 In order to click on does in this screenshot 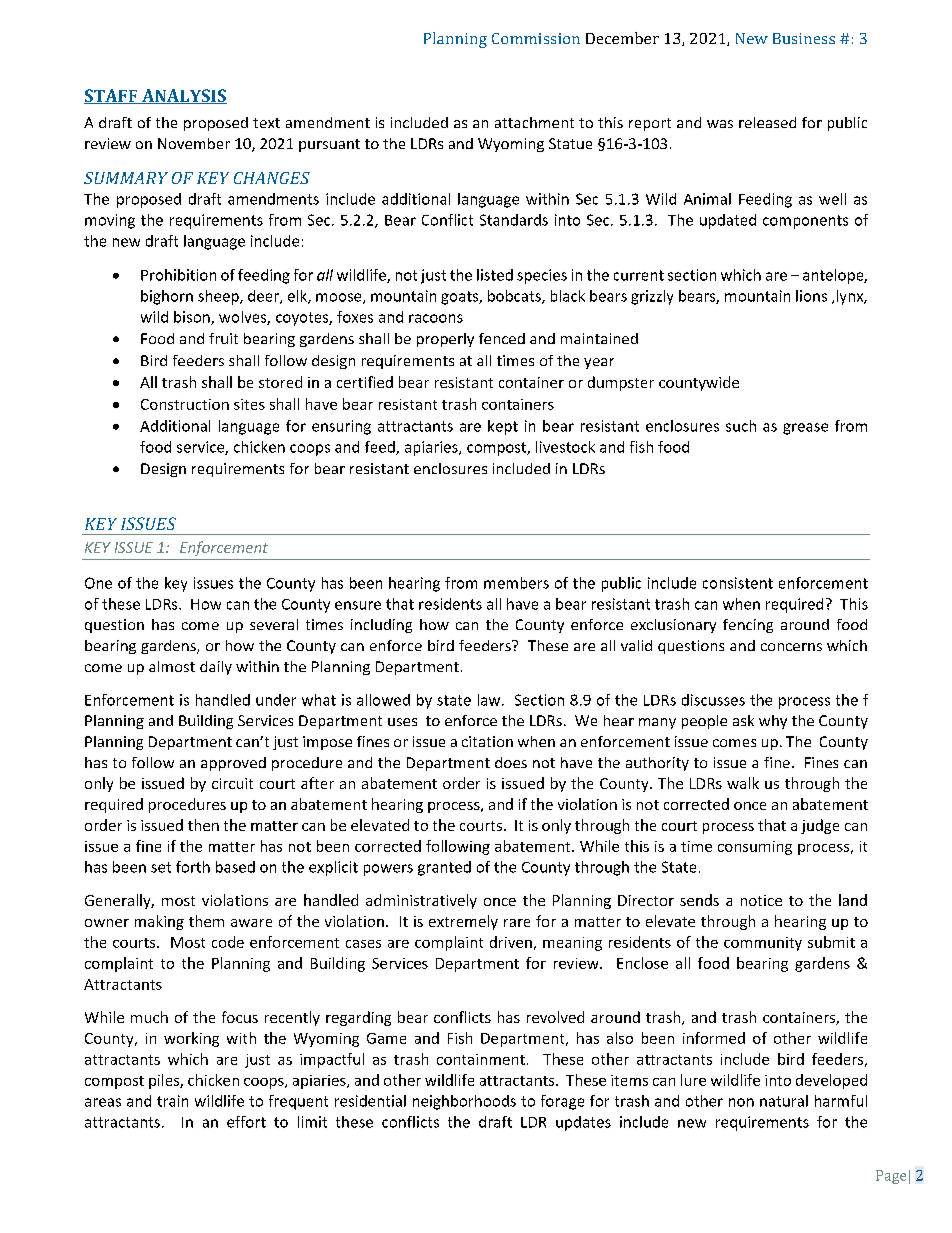, I will do `click(511, 762)`.
